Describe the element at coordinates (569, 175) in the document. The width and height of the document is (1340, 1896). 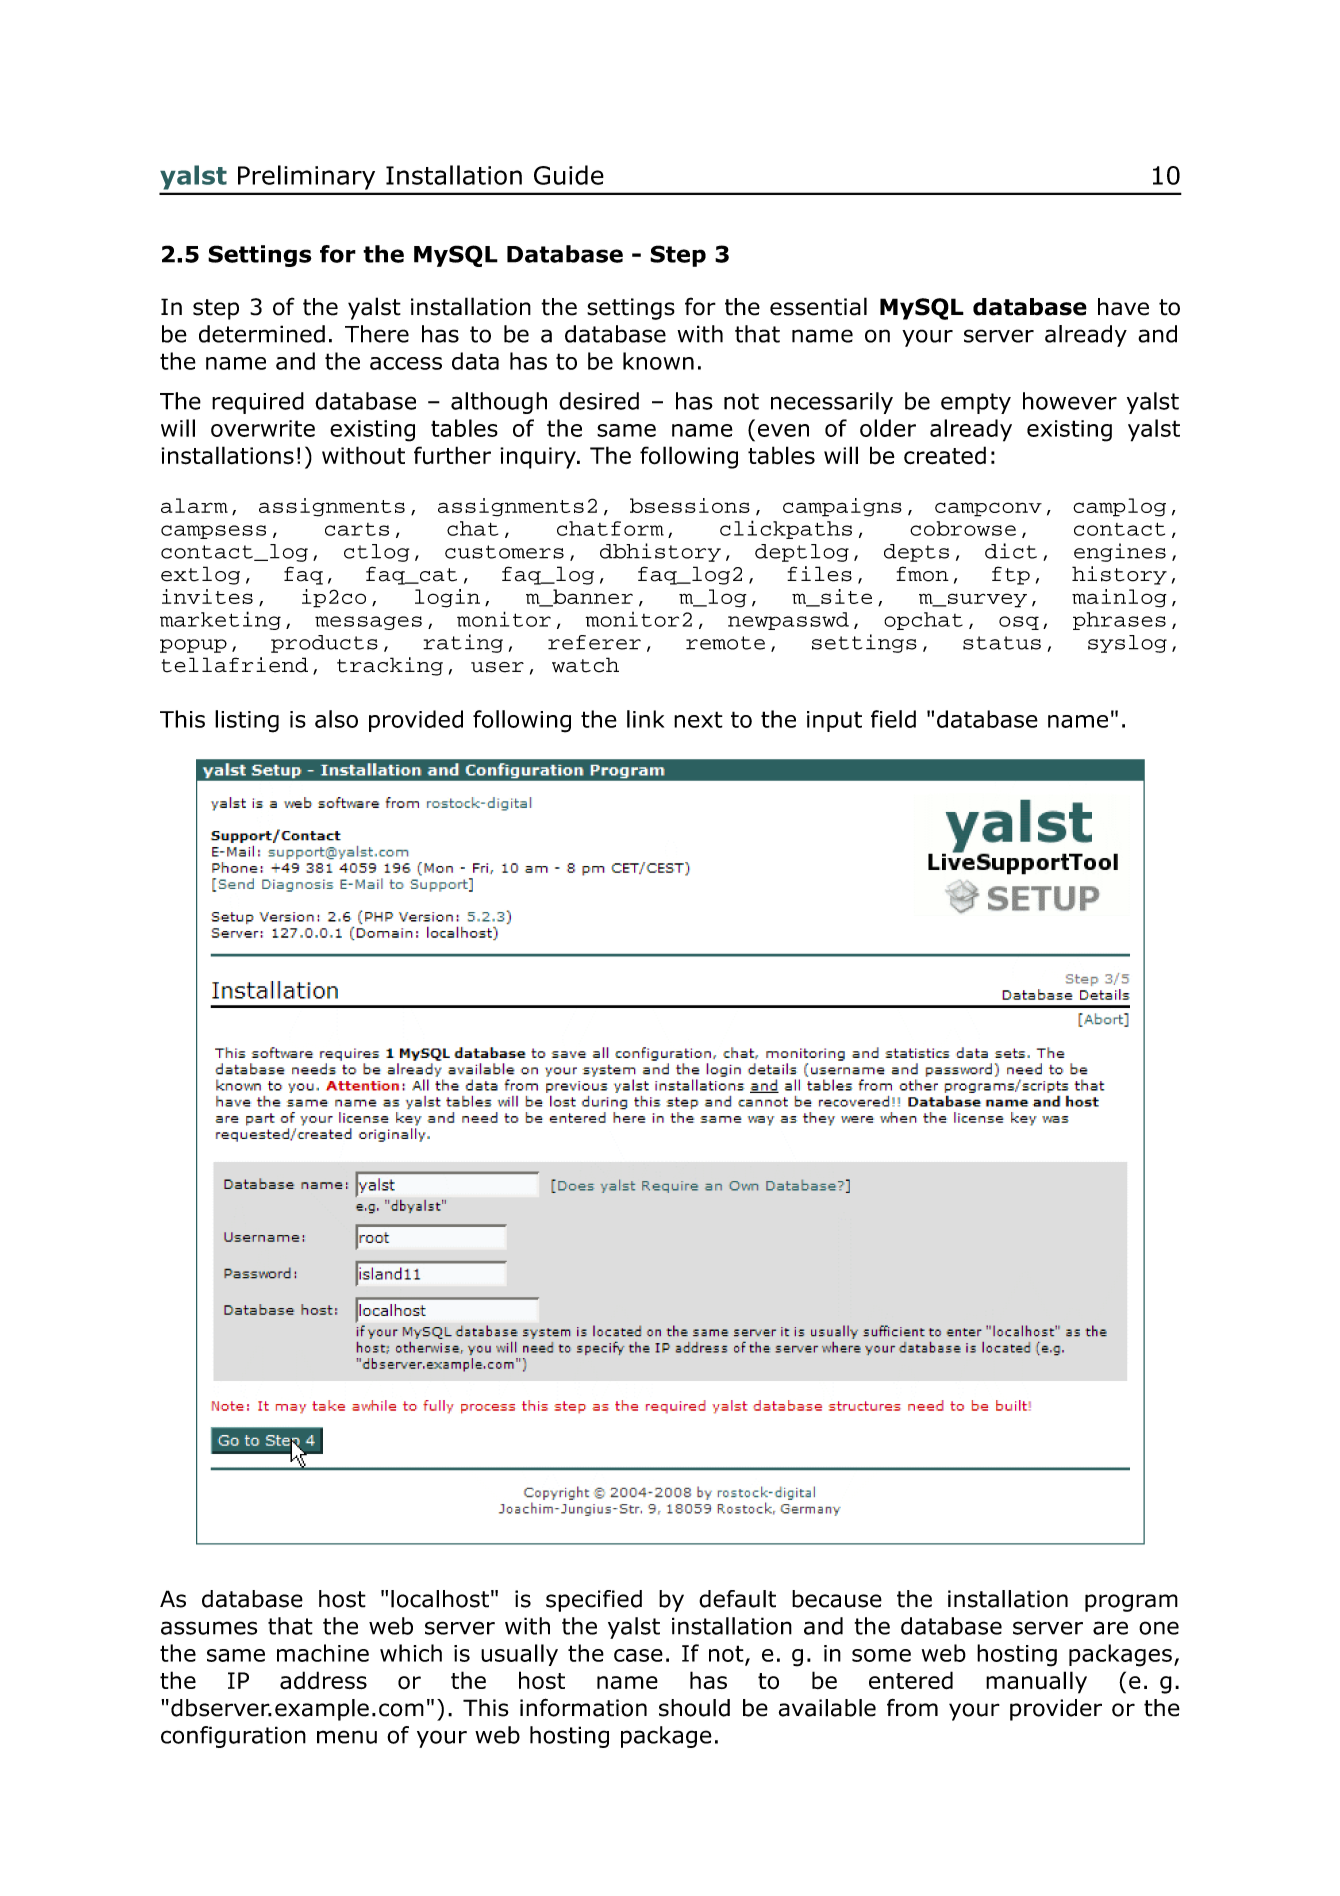
I see `Guide` at that location.
